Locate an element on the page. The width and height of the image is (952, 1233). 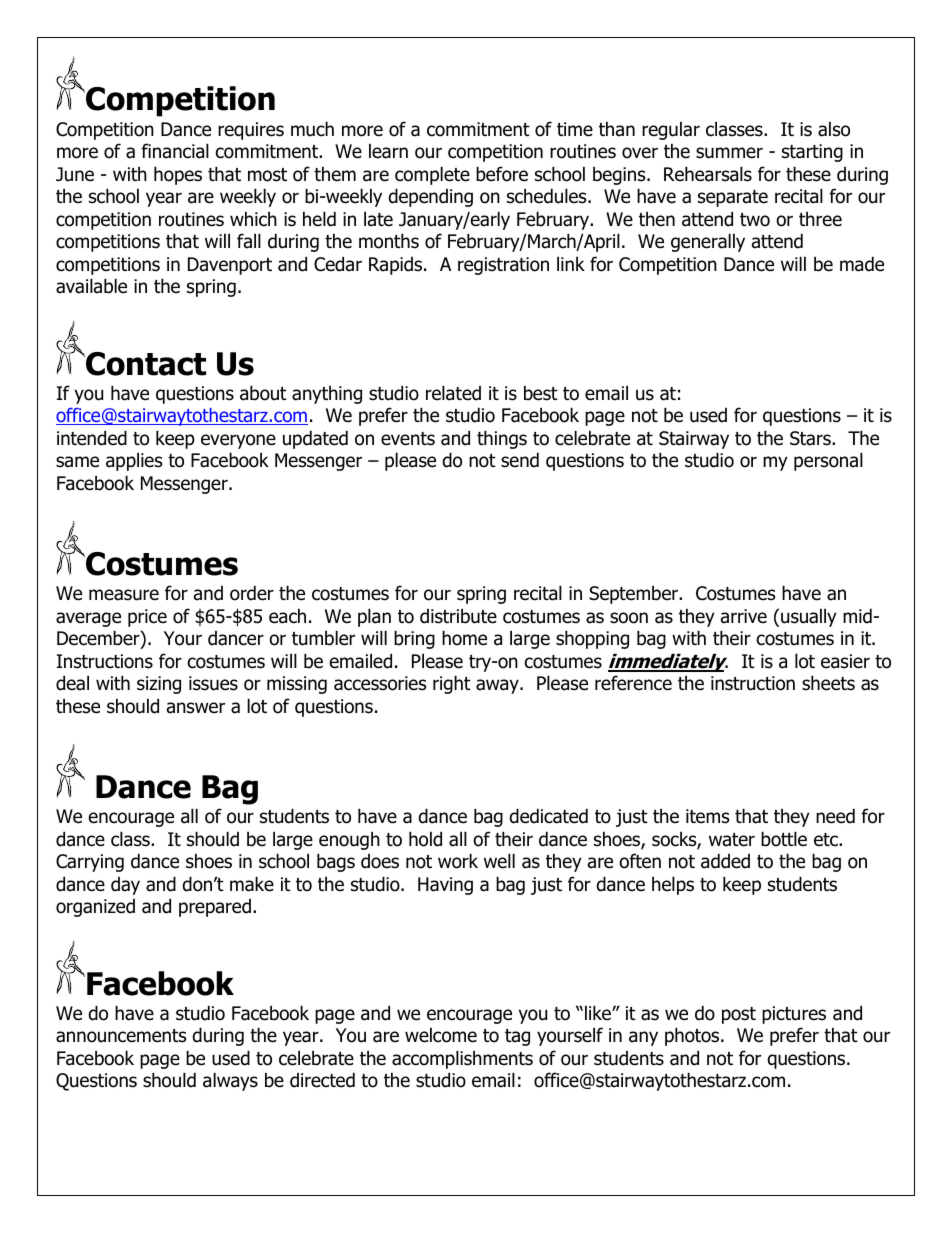
best is located at coordinates (541, 393).
